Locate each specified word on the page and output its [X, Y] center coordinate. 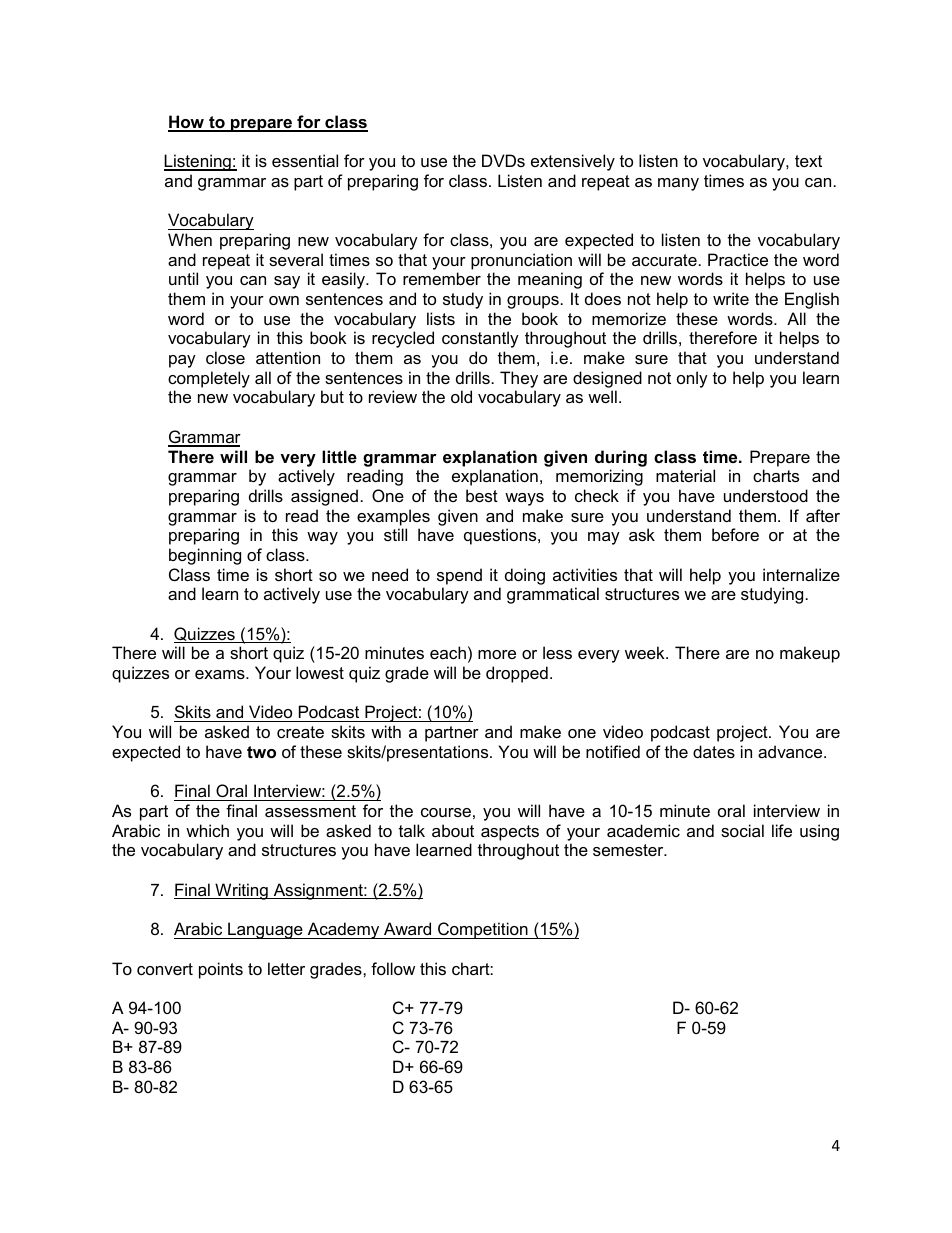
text [808, 161]
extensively [573, 162]
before [735, 534]
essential [305, 160]
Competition [483, 930]
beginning [205, 556]
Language [265, 930]
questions [501, 536]
